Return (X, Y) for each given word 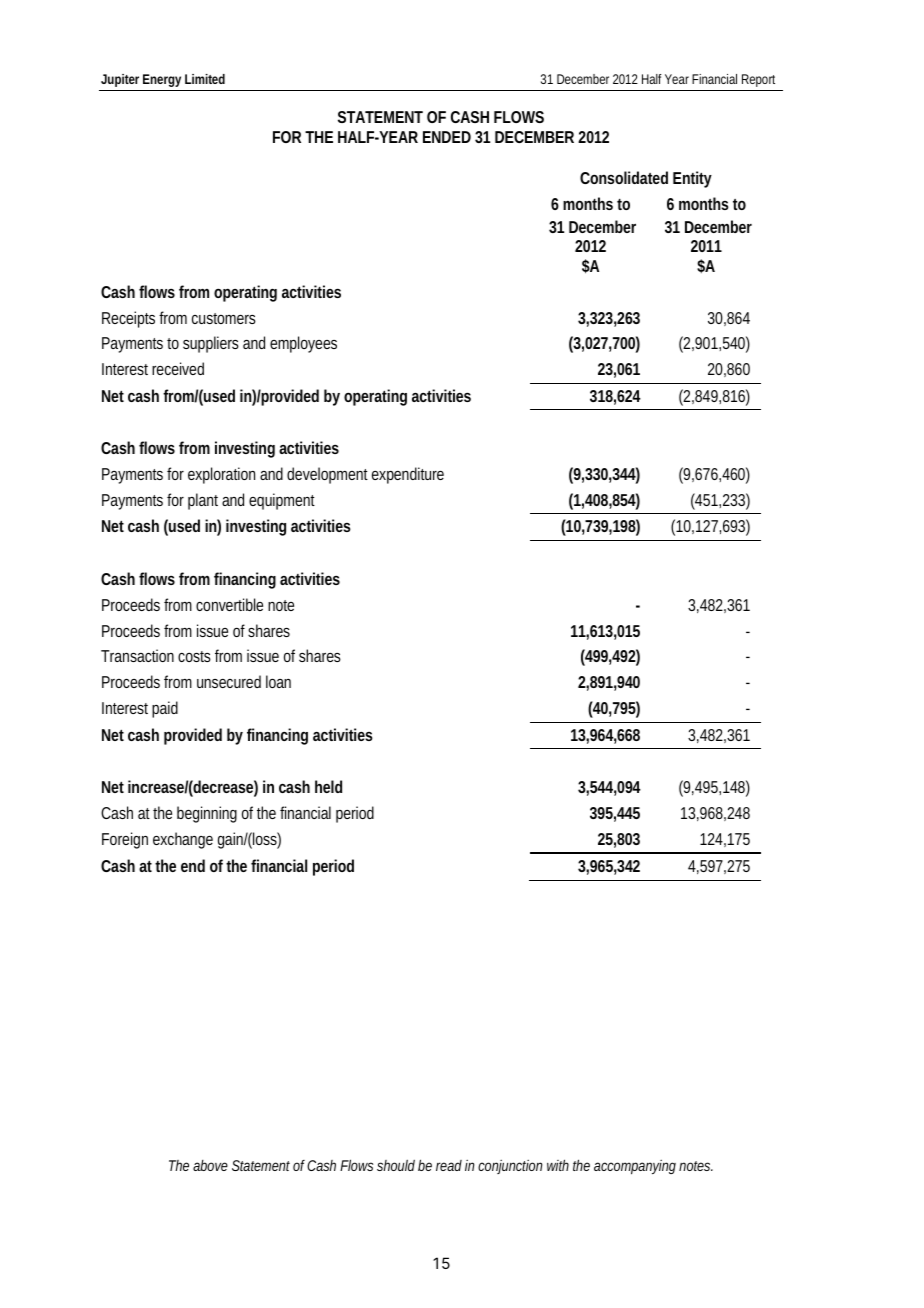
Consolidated (624, 177)
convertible (229, 604)
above (213, 1165)
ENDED (449, 137)
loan (278, 681)
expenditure (408, 475)
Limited (205, 79)
